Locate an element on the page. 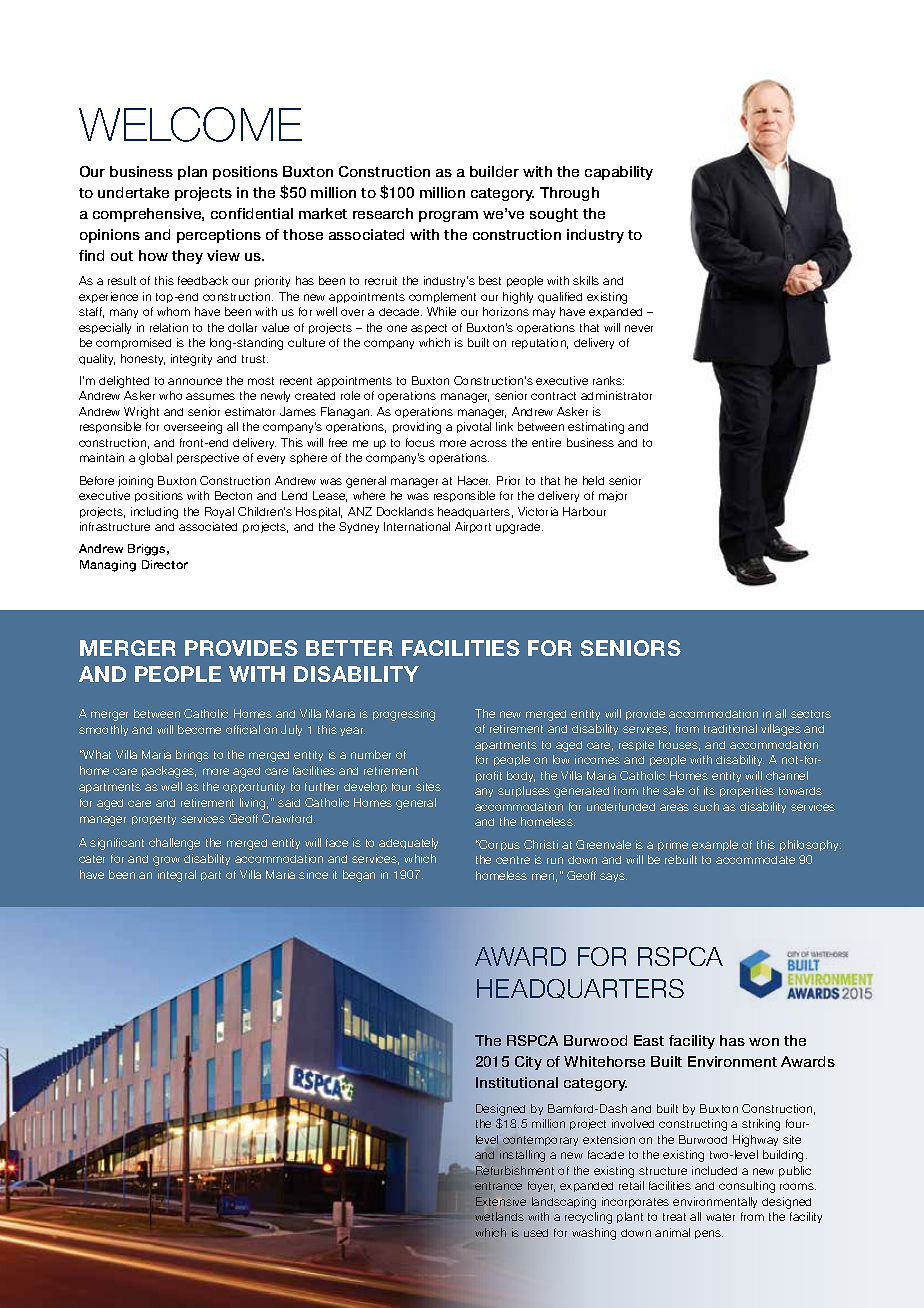  challenge is located at coordinates (174, 844).
